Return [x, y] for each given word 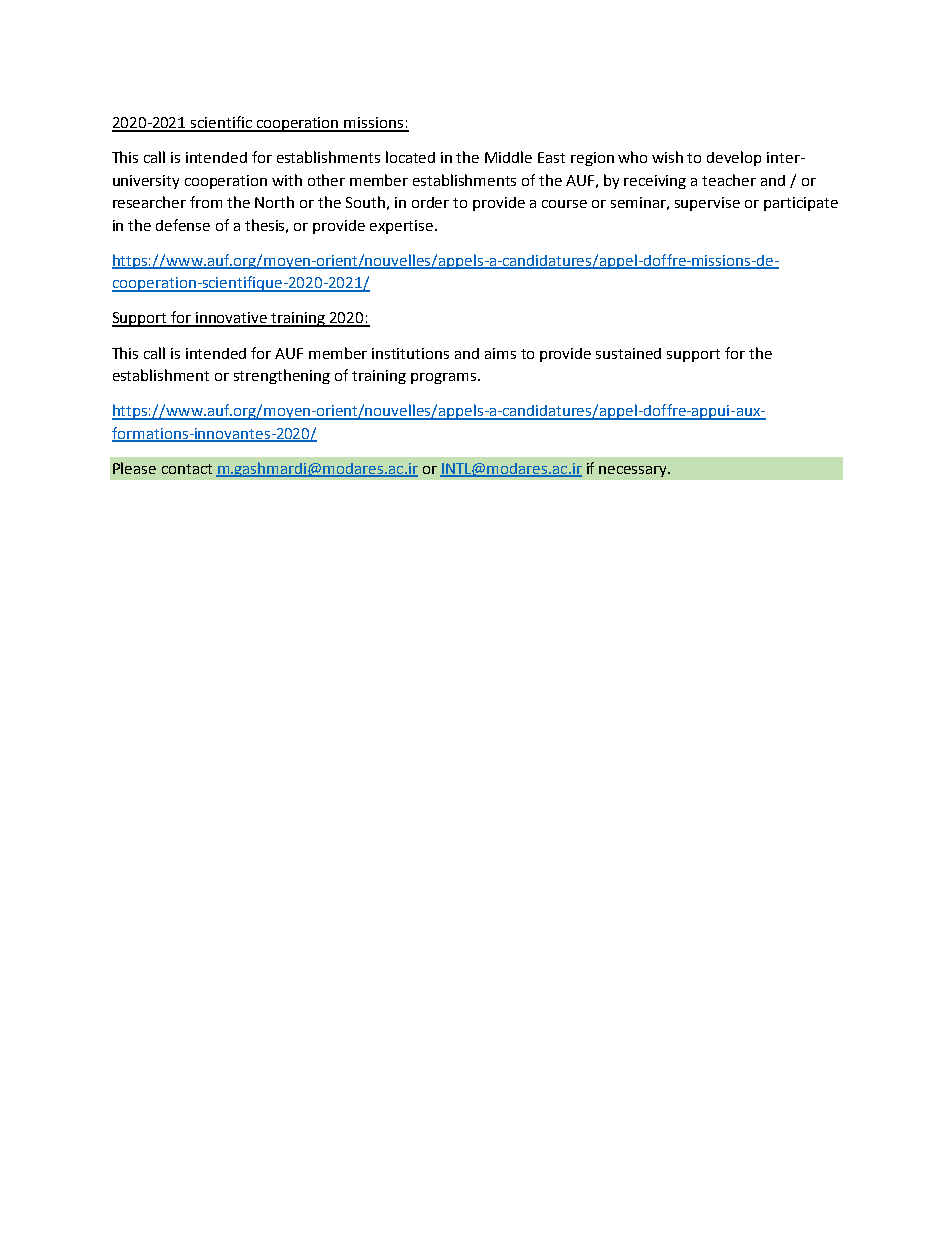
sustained [628, 353]
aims [500, 353]
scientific [221, 123]
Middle [508, 157]
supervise [707, 204]
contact [187, 469]
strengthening [282, 376]
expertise [403, 227]
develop [734, 158]
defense [183, 225]
